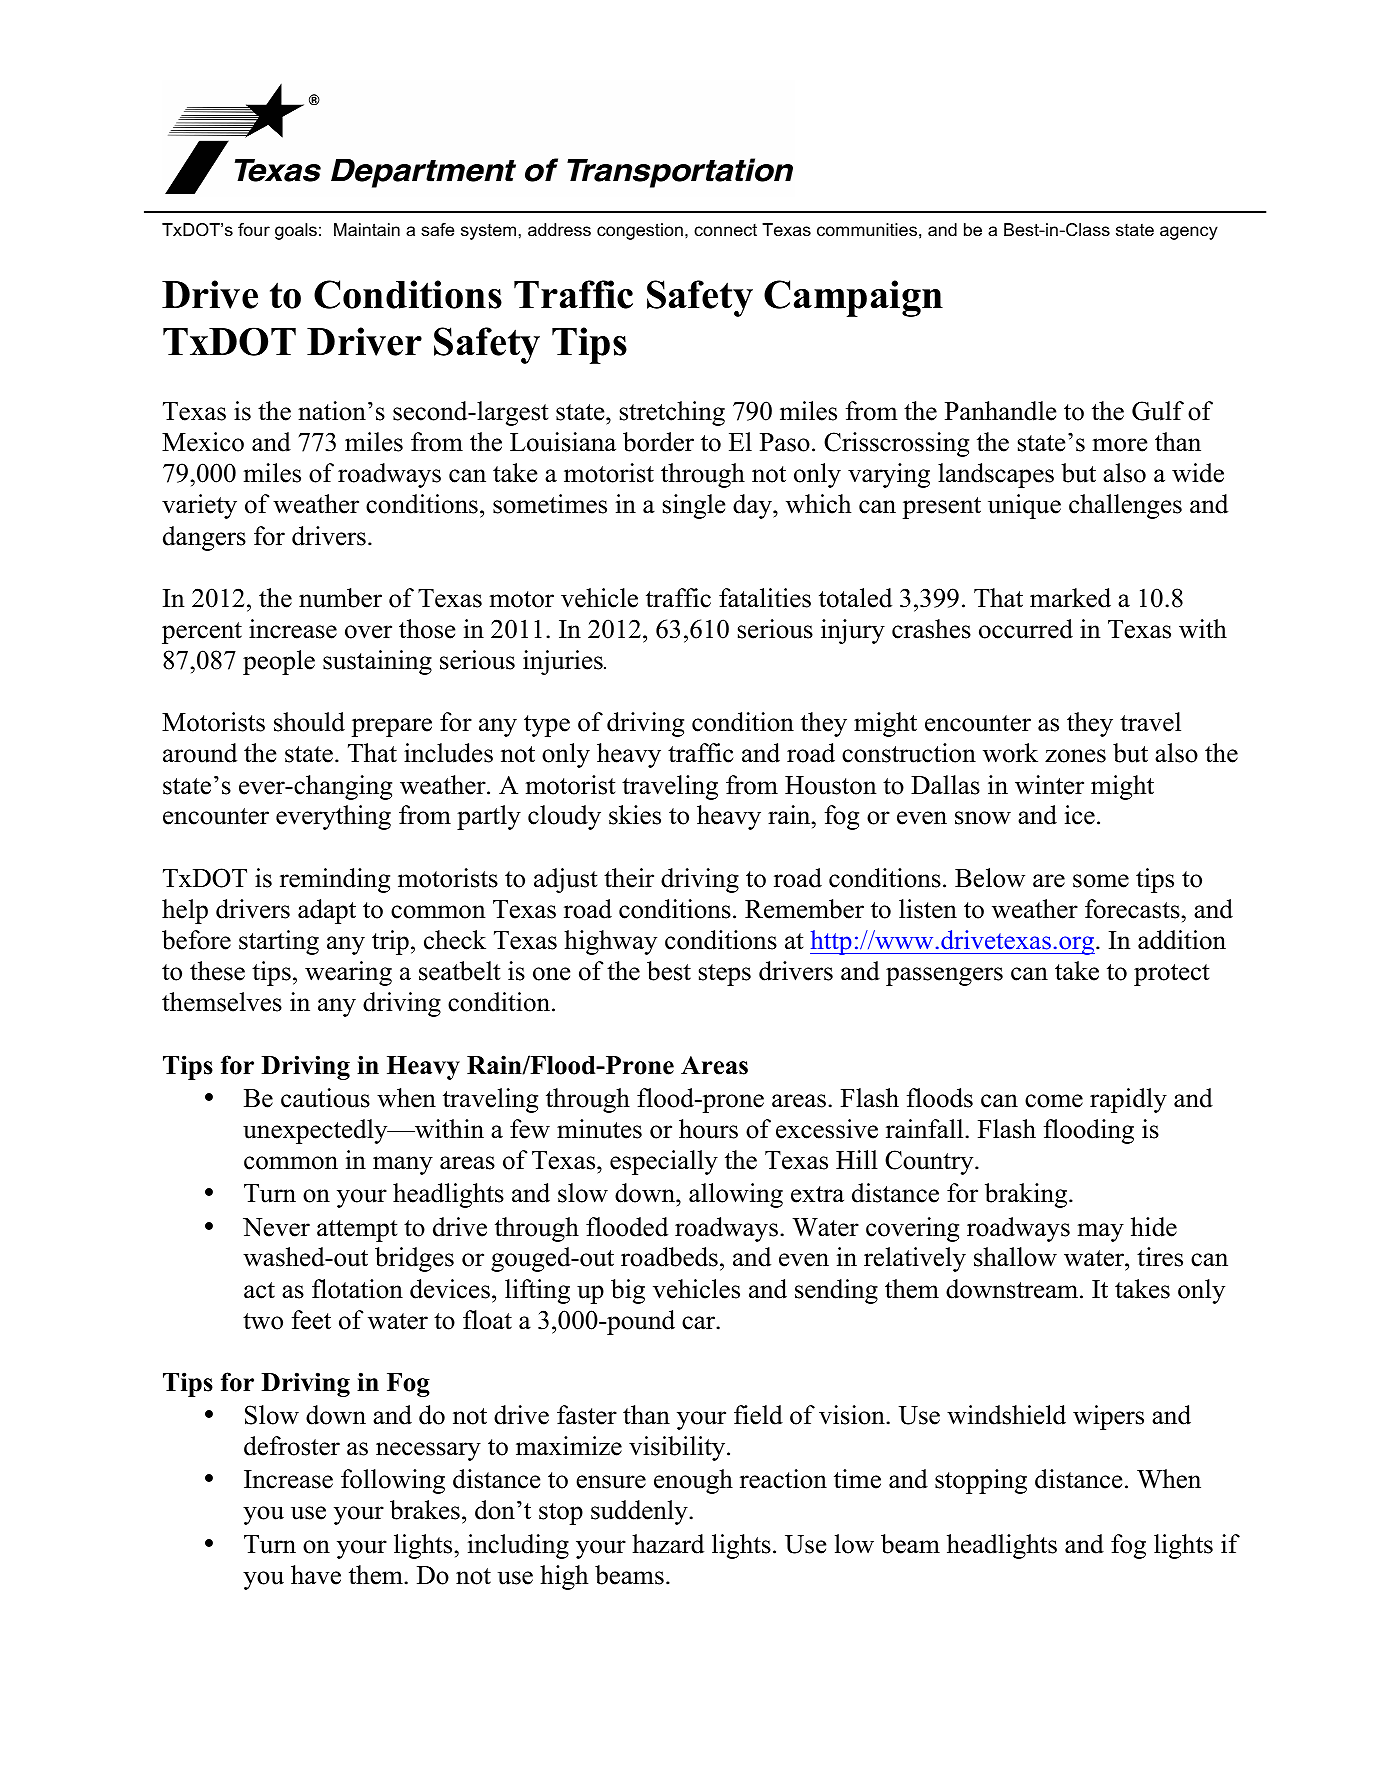  What do you see at coordinates (327, 911) in the screenshot?
I see `adapt` at bounding box center [327, 911].
